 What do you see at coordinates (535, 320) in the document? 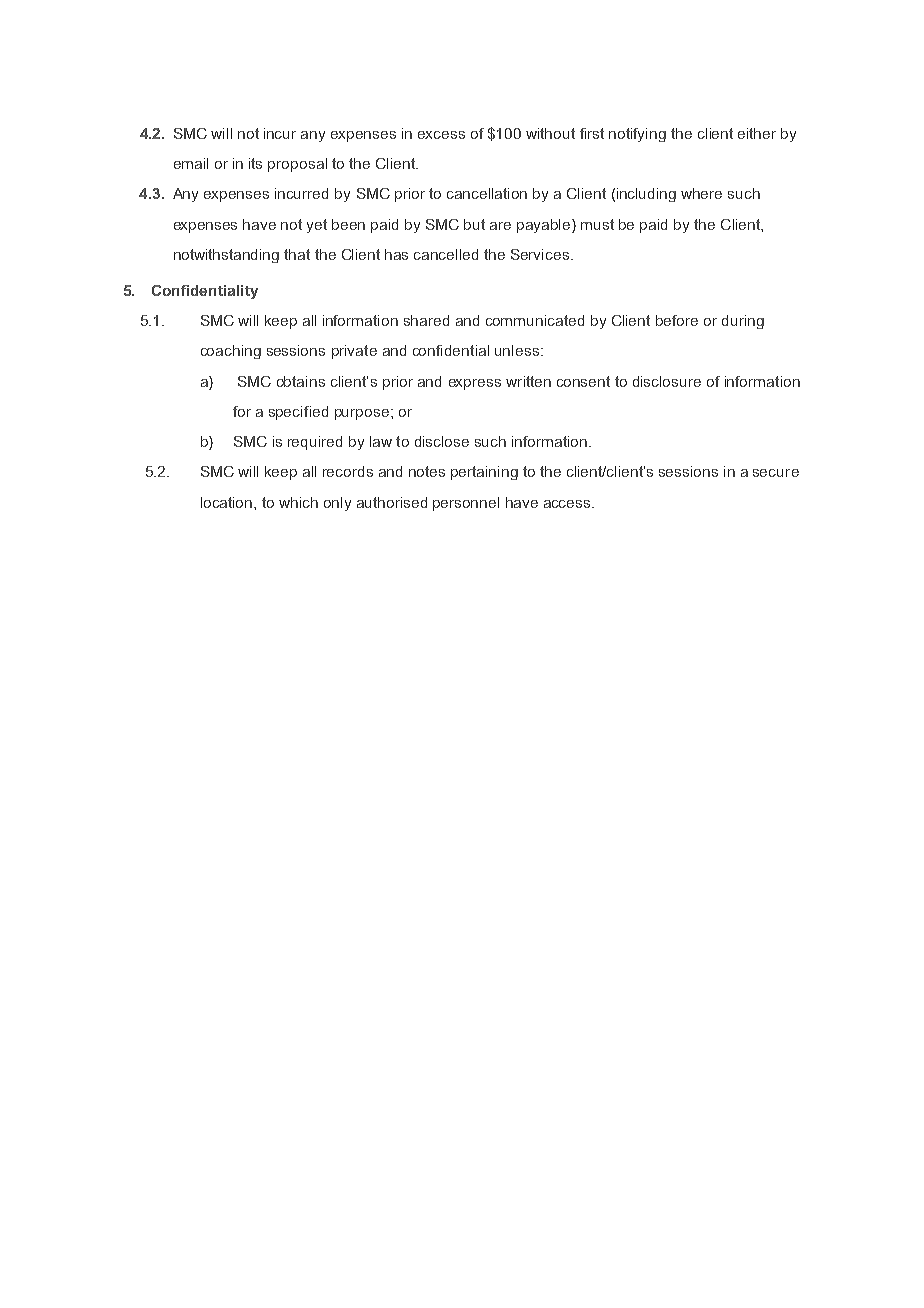
I see `communicated` at bounding box center [535, 320].
